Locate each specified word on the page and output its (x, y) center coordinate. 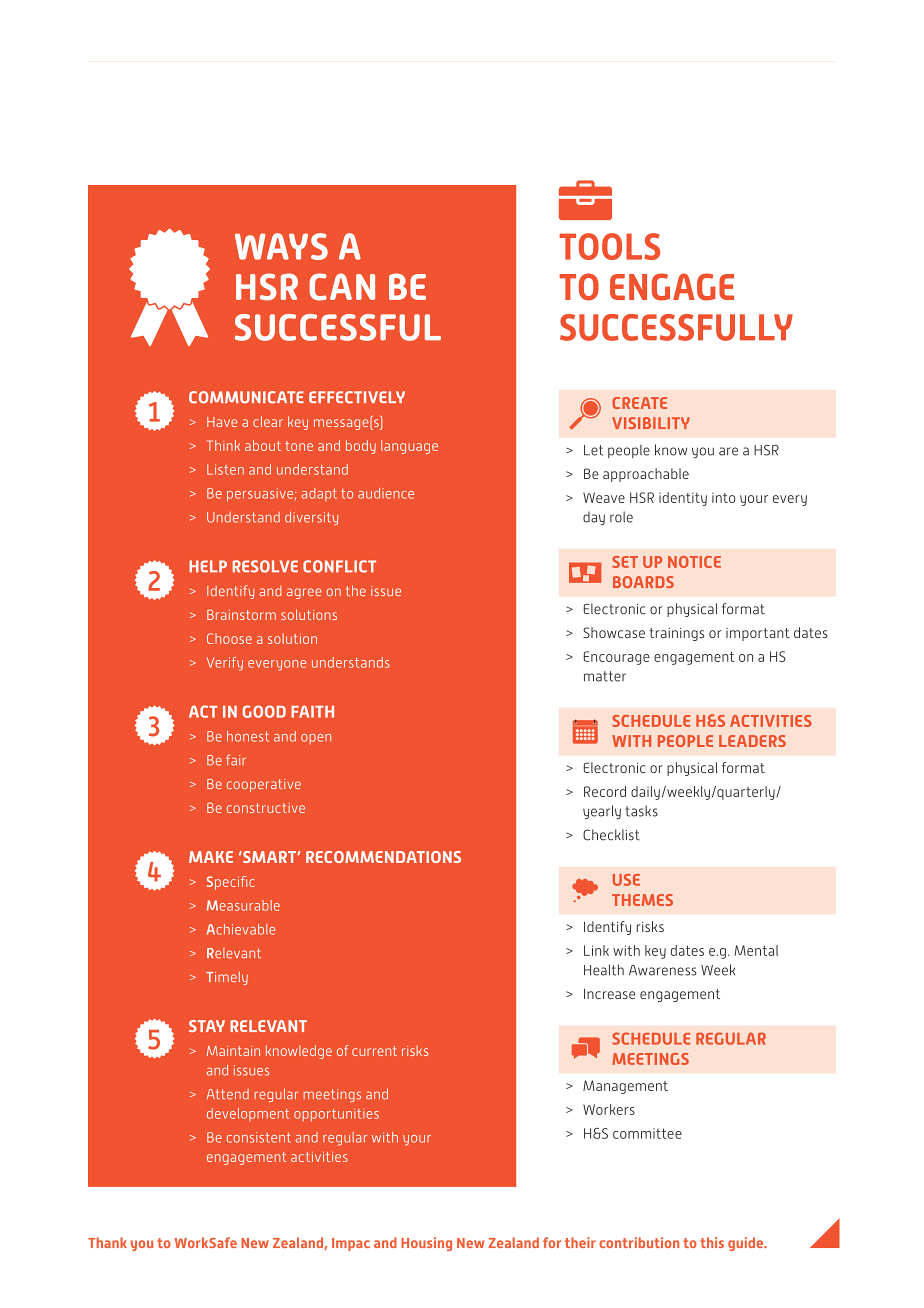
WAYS (281, 246)
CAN (342, 287)
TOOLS (610, 246)
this (712, 1242)
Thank (107, 1242)
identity (683, 499)
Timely (227, 978)
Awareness (663, 970)
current (374, 1051)
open (316, 739)
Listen (225, 469)
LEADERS (752, 741)
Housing (426, 1244)
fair (236, 760)
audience (386, 493)
